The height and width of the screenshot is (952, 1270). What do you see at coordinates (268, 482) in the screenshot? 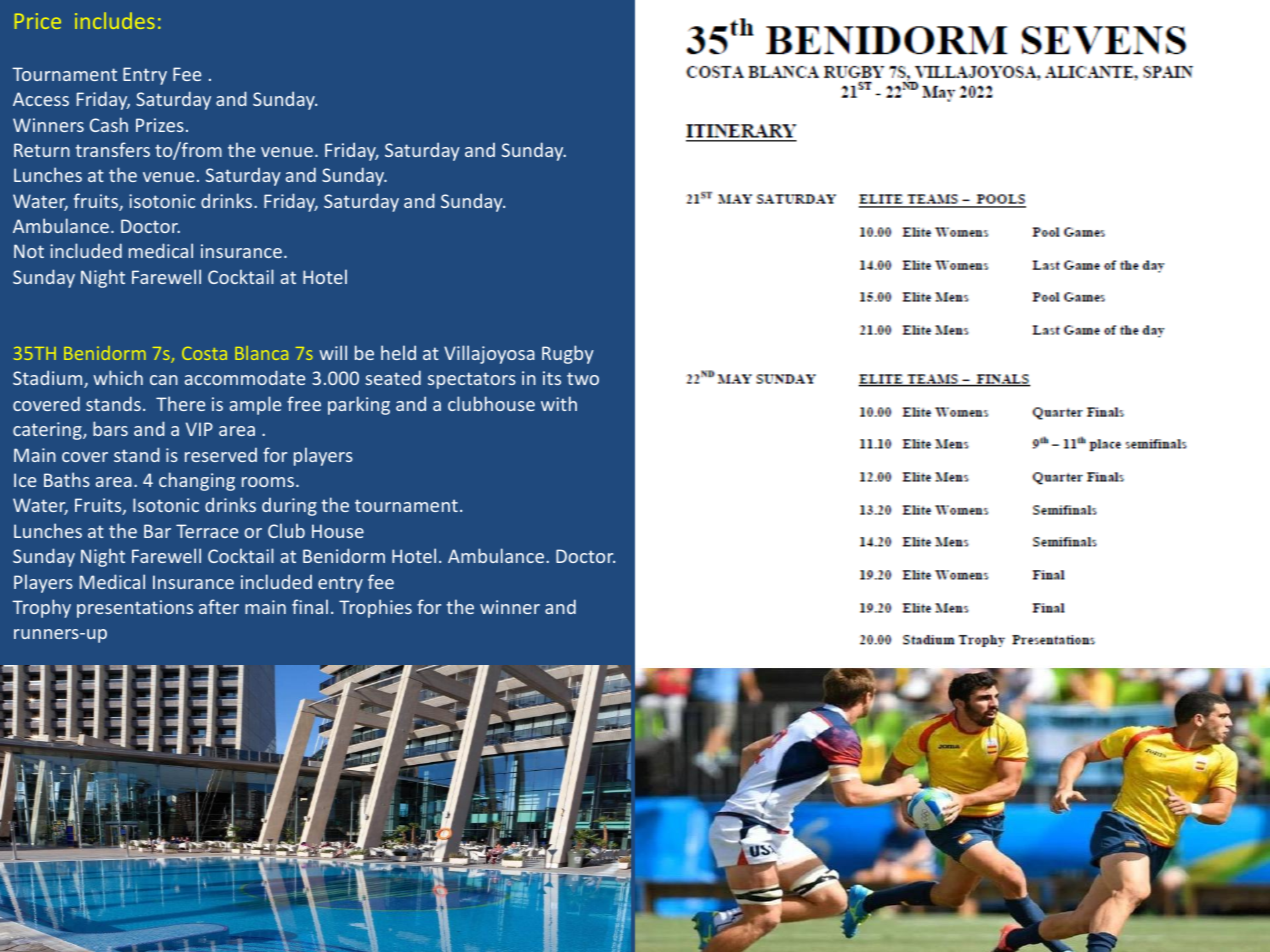
I see `rooms` at bounding box center [268, 482].
